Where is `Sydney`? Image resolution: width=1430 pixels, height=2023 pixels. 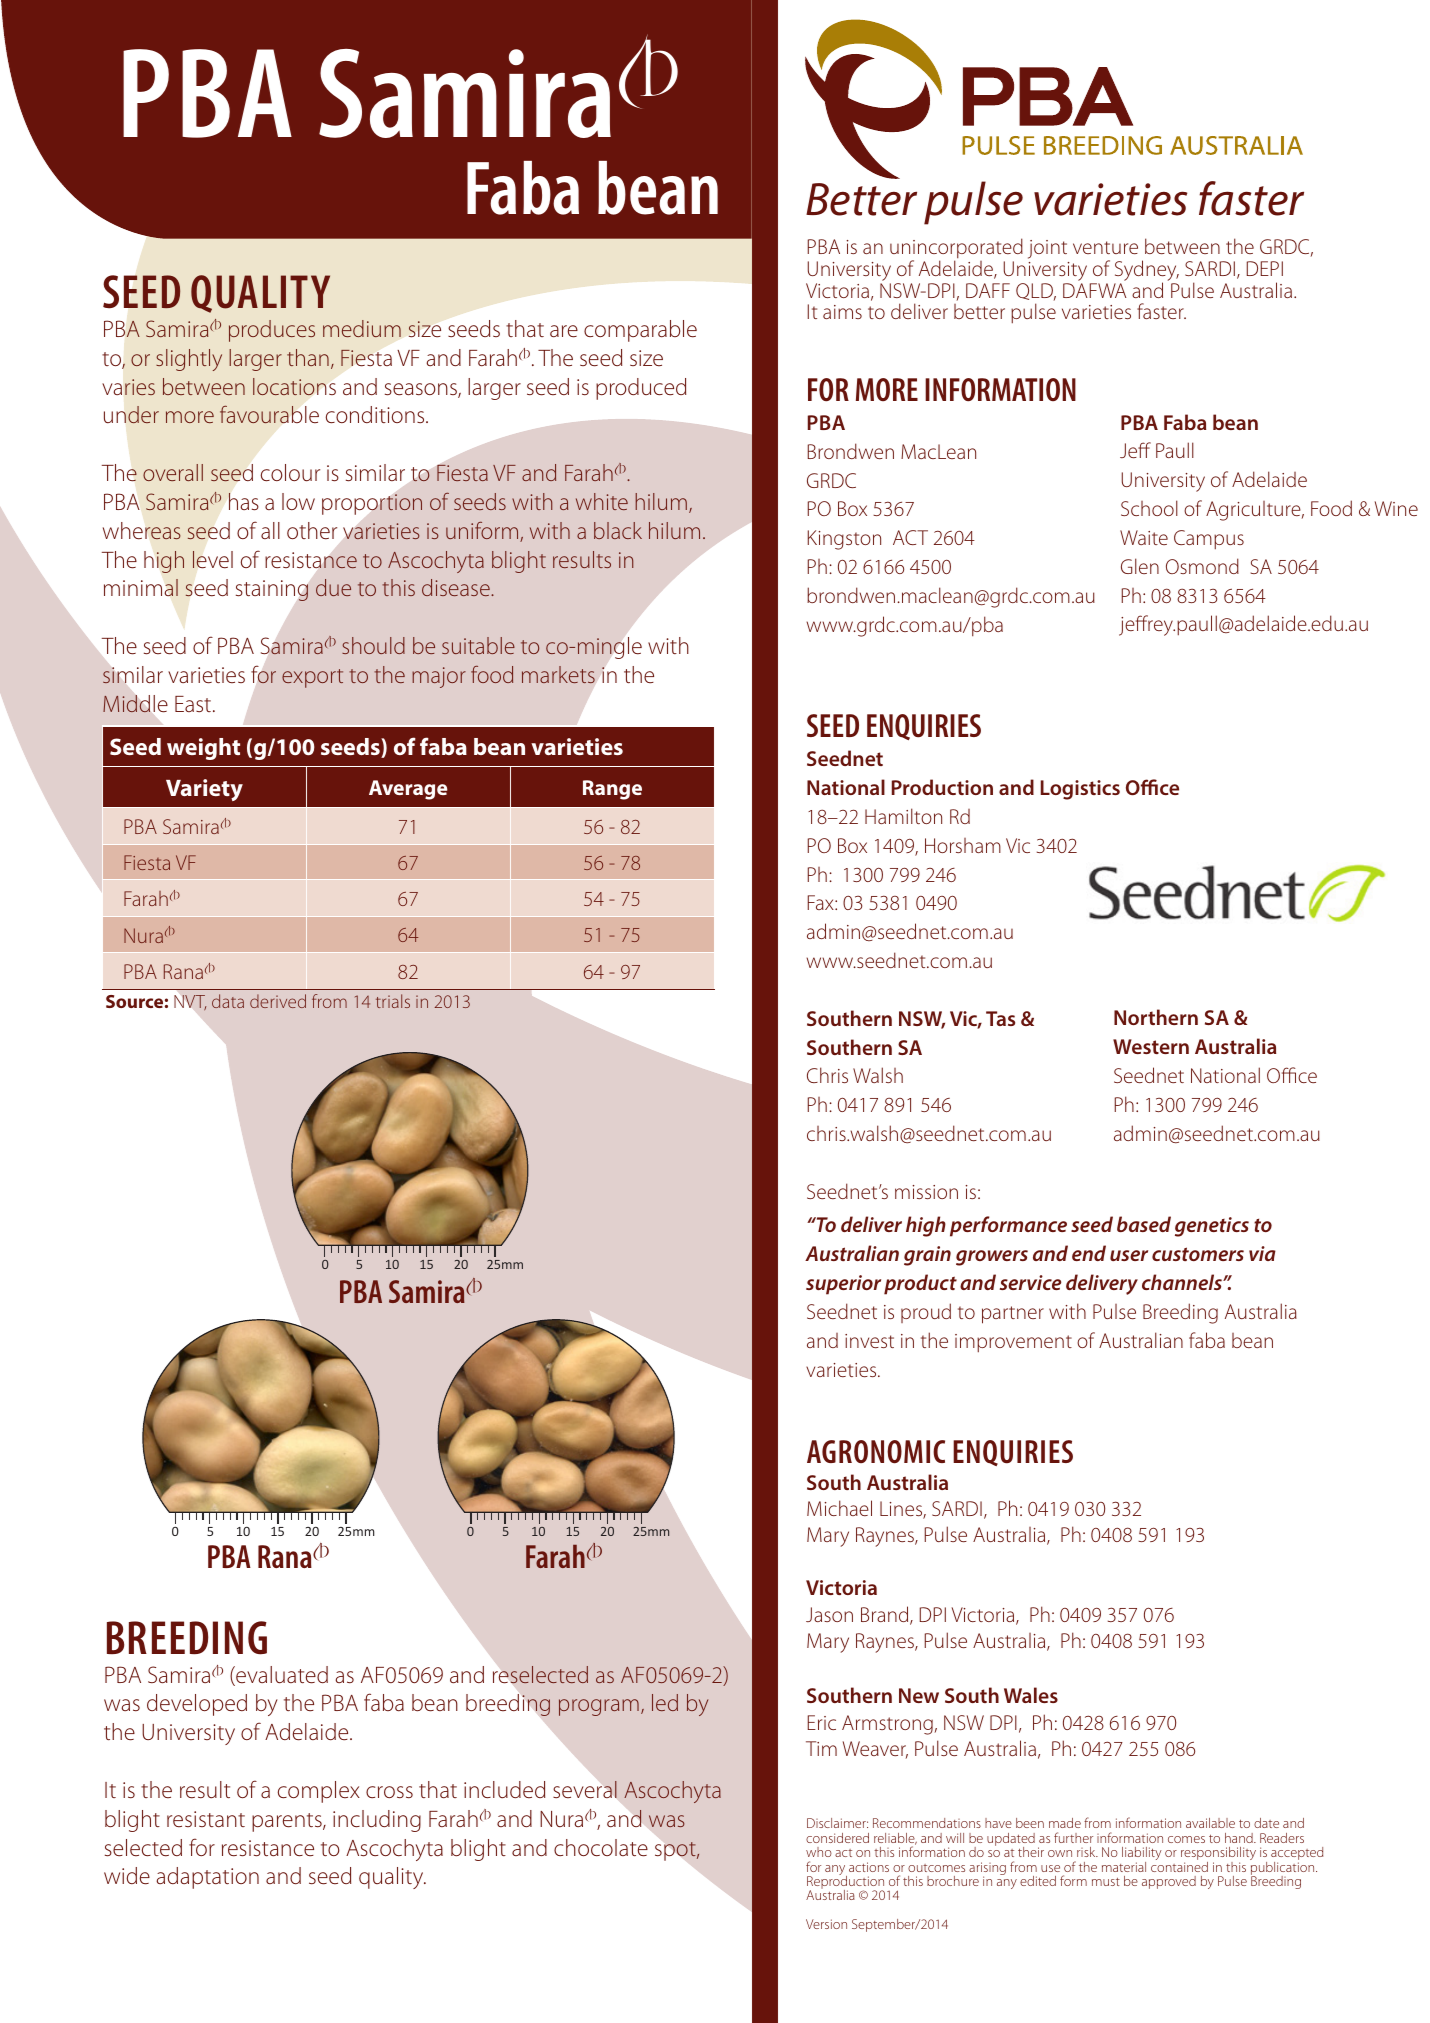 Sydney is located at coordinates (1146, 272).
